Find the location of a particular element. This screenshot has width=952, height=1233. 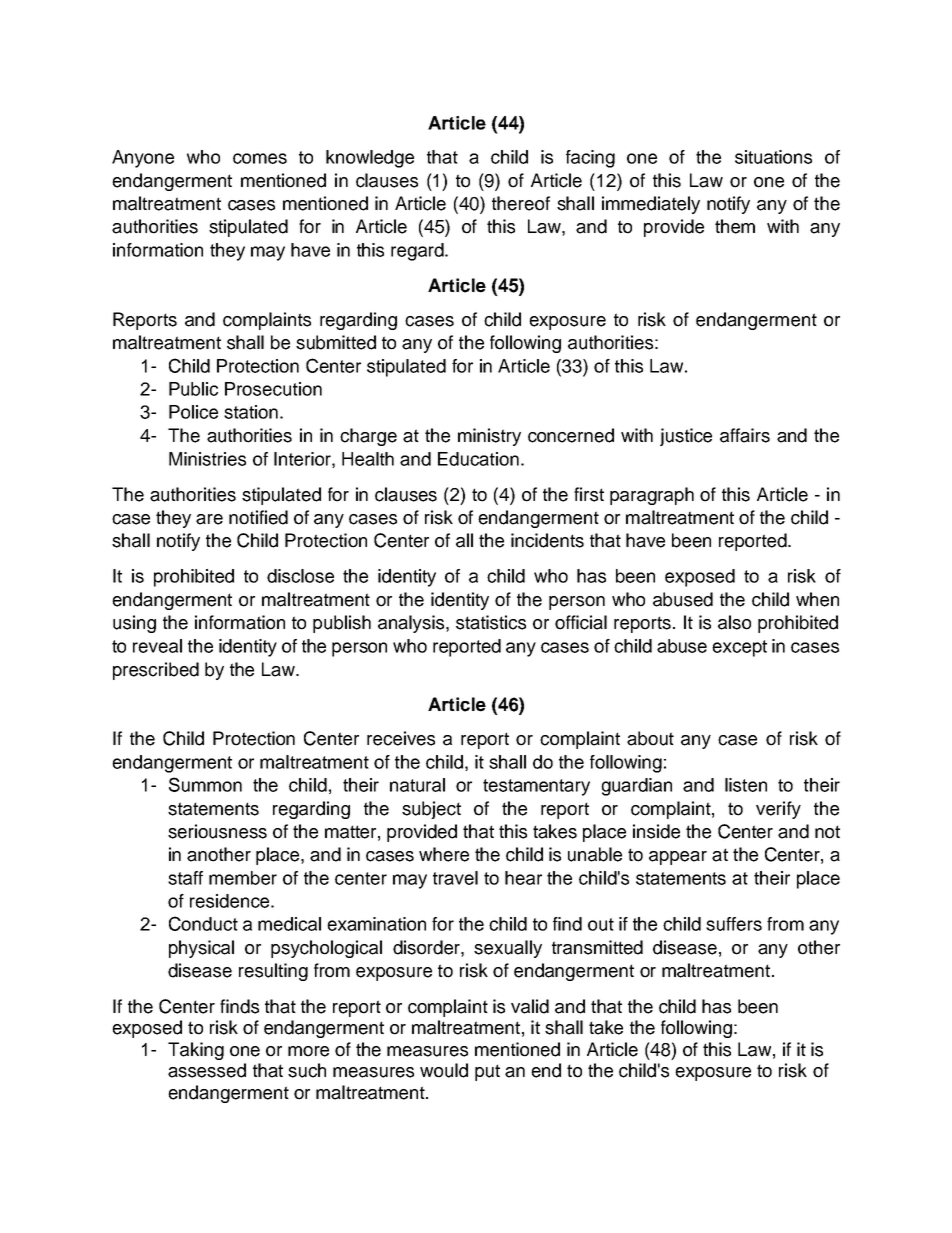

suffers is located at coordinates (734, 924).
